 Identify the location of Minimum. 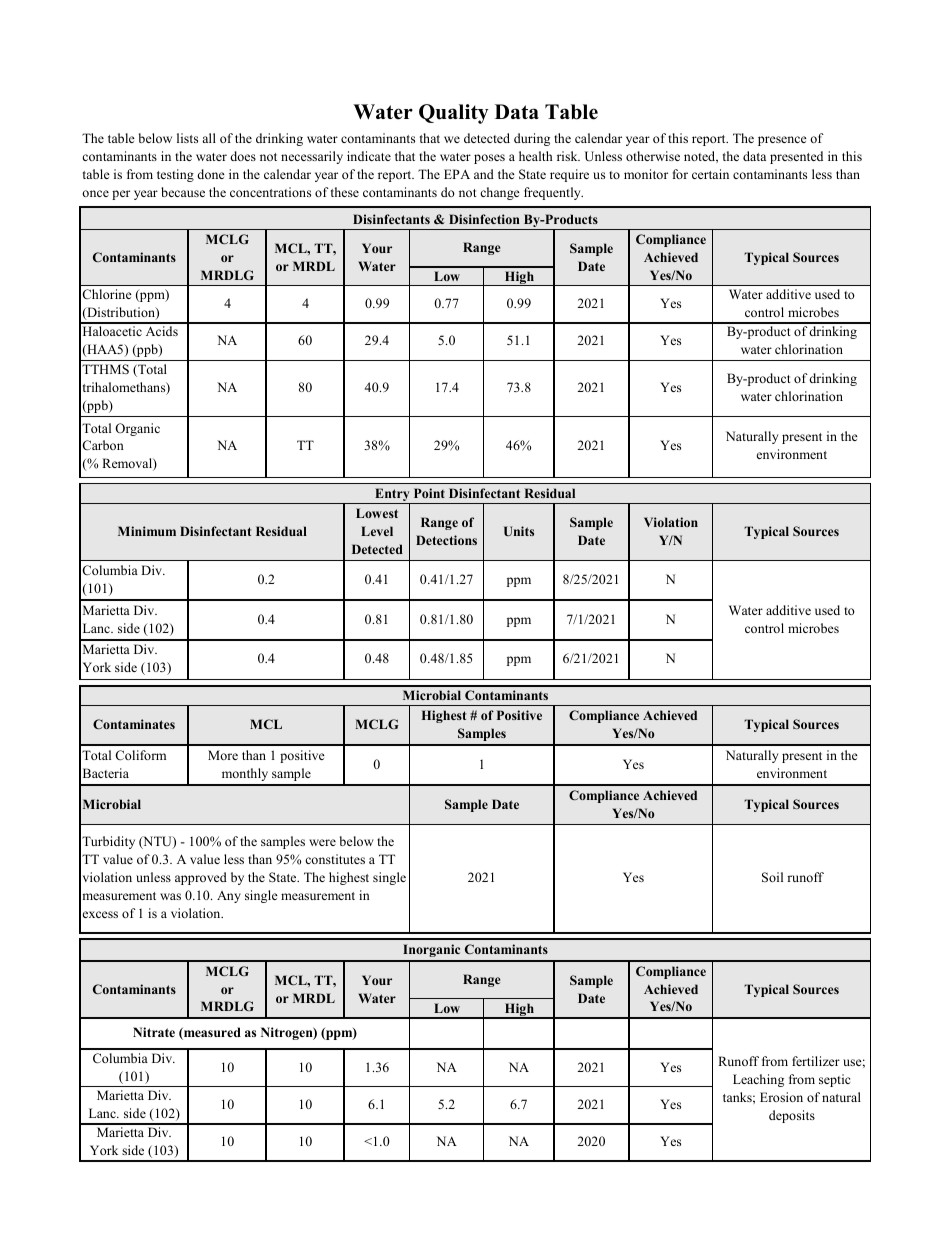
(147, 531).
